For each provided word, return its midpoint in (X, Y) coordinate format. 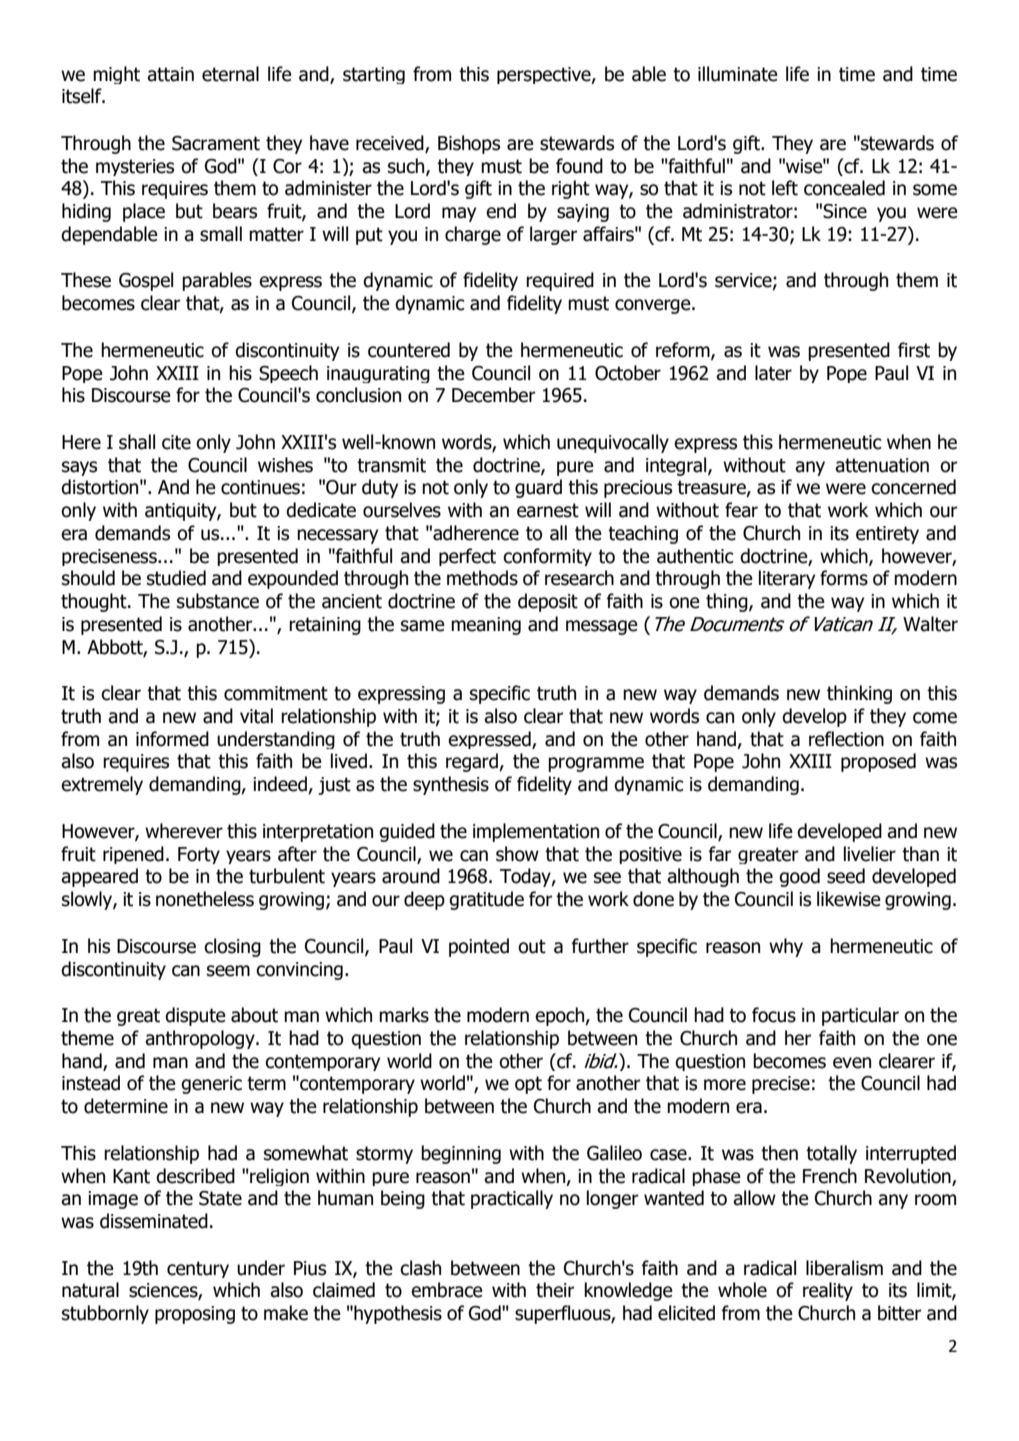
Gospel (146, 281)
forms (844, 578)
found (579, 166)
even (852, 1063)
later (773, 373)
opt (528, 1085)
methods (482, 578)
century (198, 1269)
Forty (199, 855)
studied (176, 578)
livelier (870, 854)
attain (170, 74)
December (493, 395)
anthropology (201, 1039)
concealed (844, 188)
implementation (536, 832)
